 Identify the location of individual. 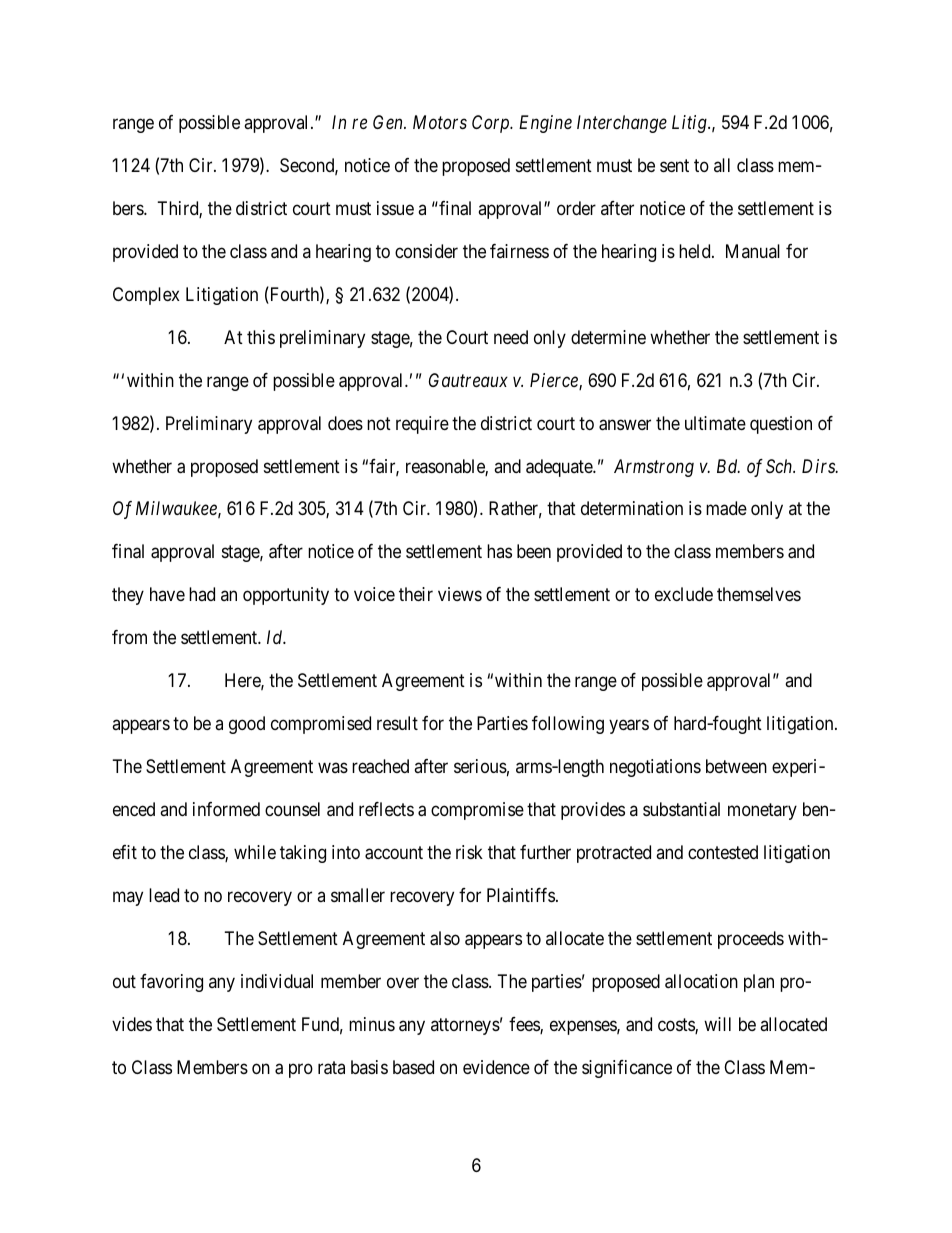
(277, 981).
